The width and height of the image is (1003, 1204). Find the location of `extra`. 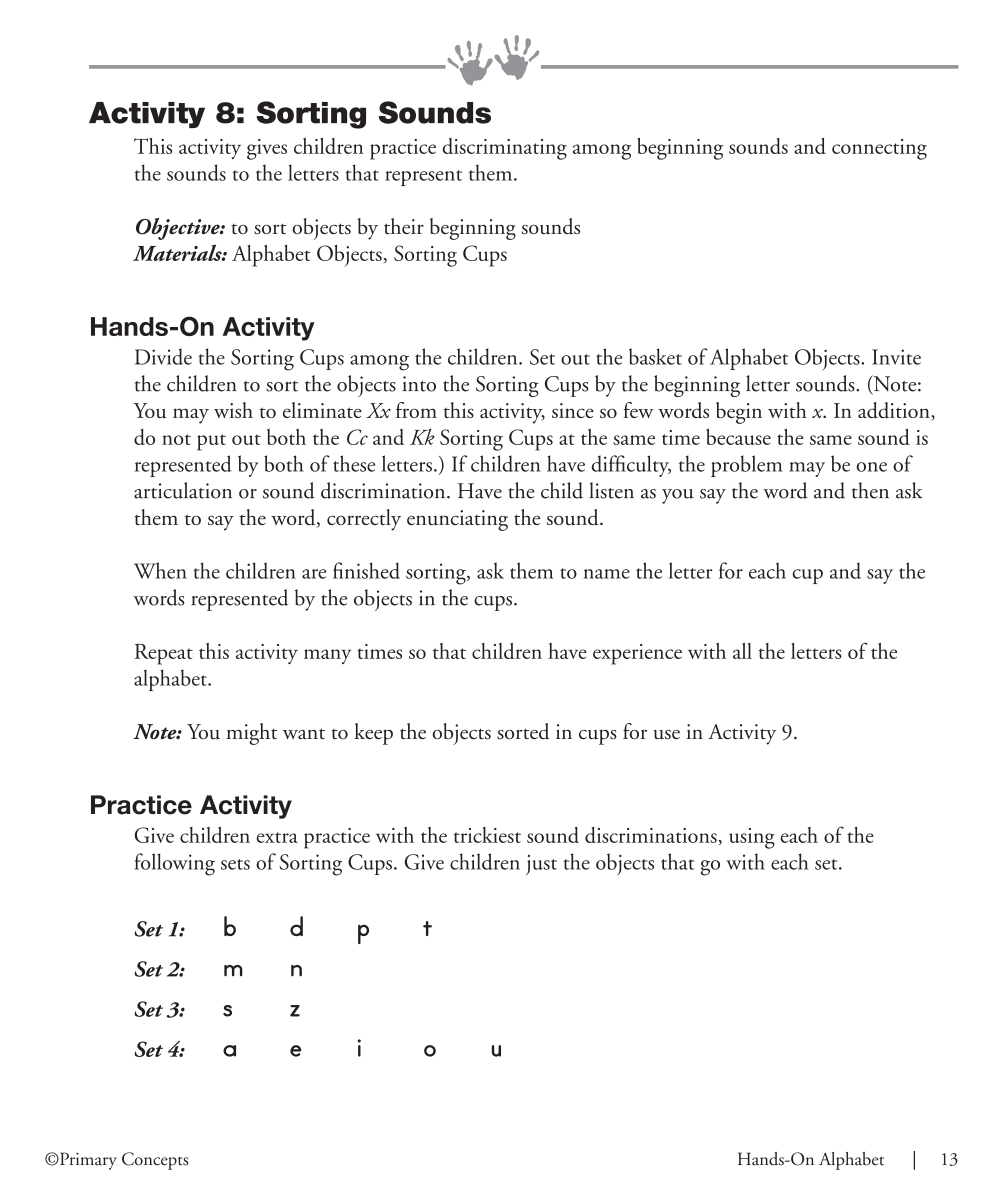

extra is located at coordinates (277, 837).
